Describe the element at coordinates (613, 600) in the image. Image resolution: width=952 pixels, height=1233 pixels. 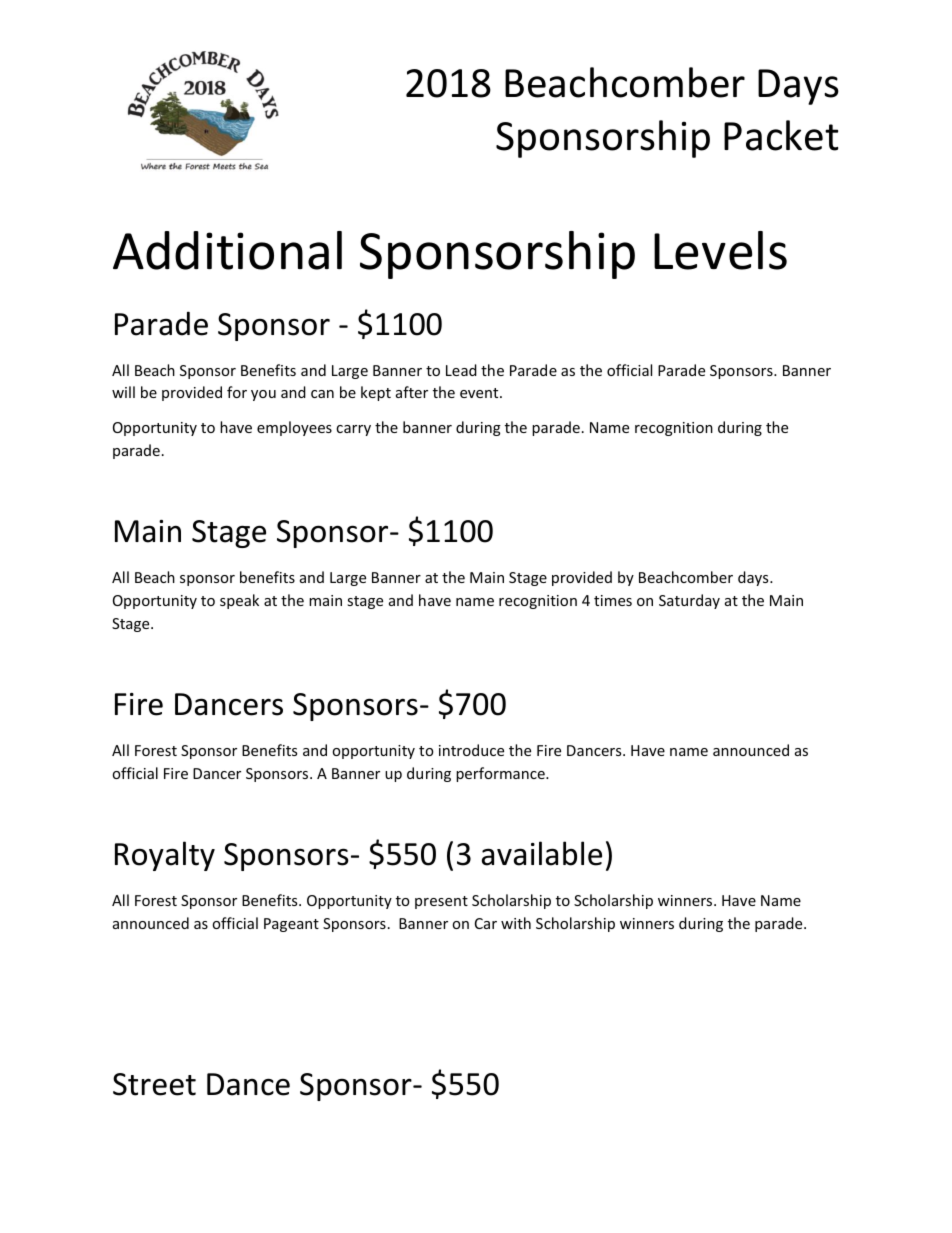
I see `times` at that location.
